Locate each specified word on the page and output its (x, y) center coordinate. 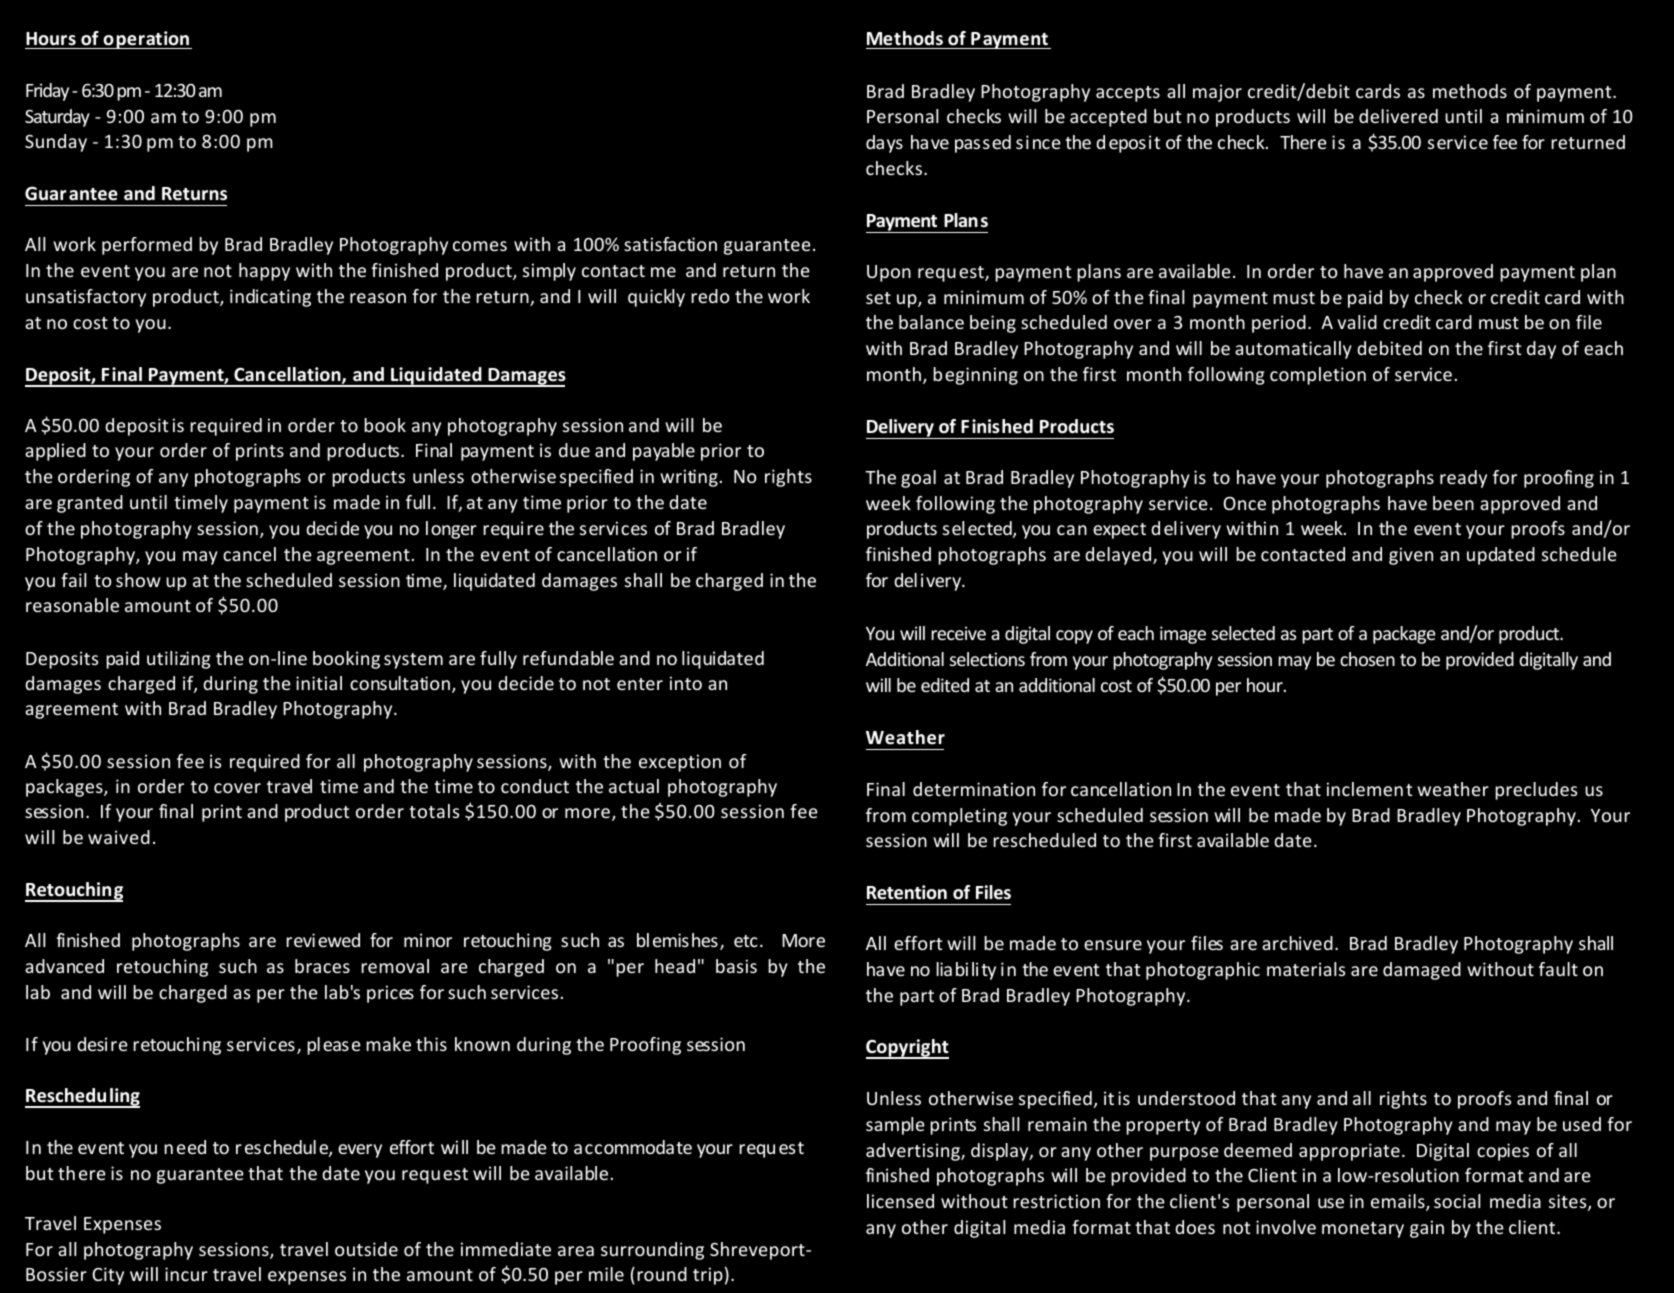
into (686, 683)
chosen (1367, 659)
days (884, 144)
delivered (1398, 116)
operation (146, 40)
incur (186, 1274)
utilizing (179, 660)
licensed (900, 1201)
